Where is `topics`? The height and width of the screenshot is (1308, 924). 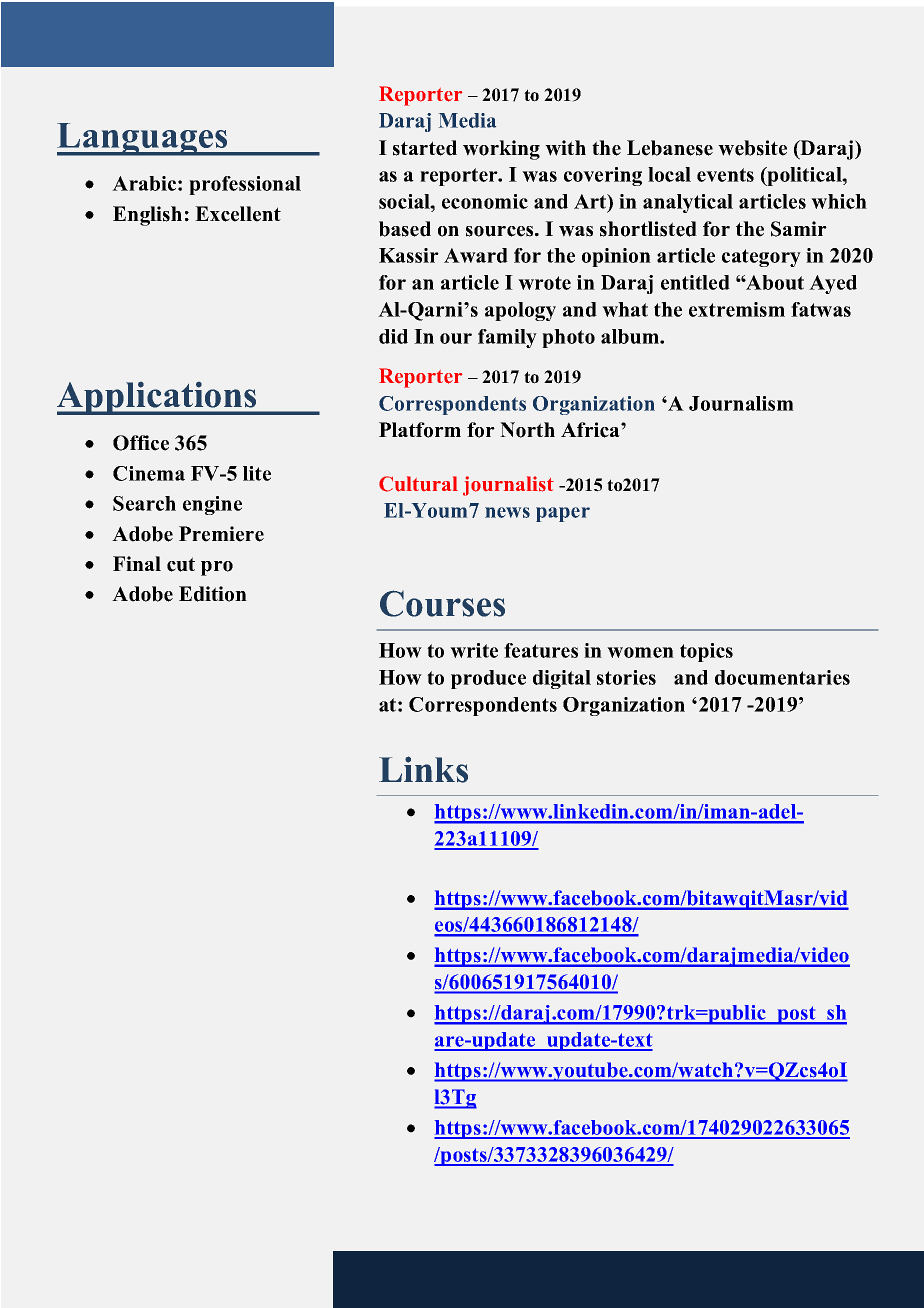 topics is located at coordinates (706, 652).
